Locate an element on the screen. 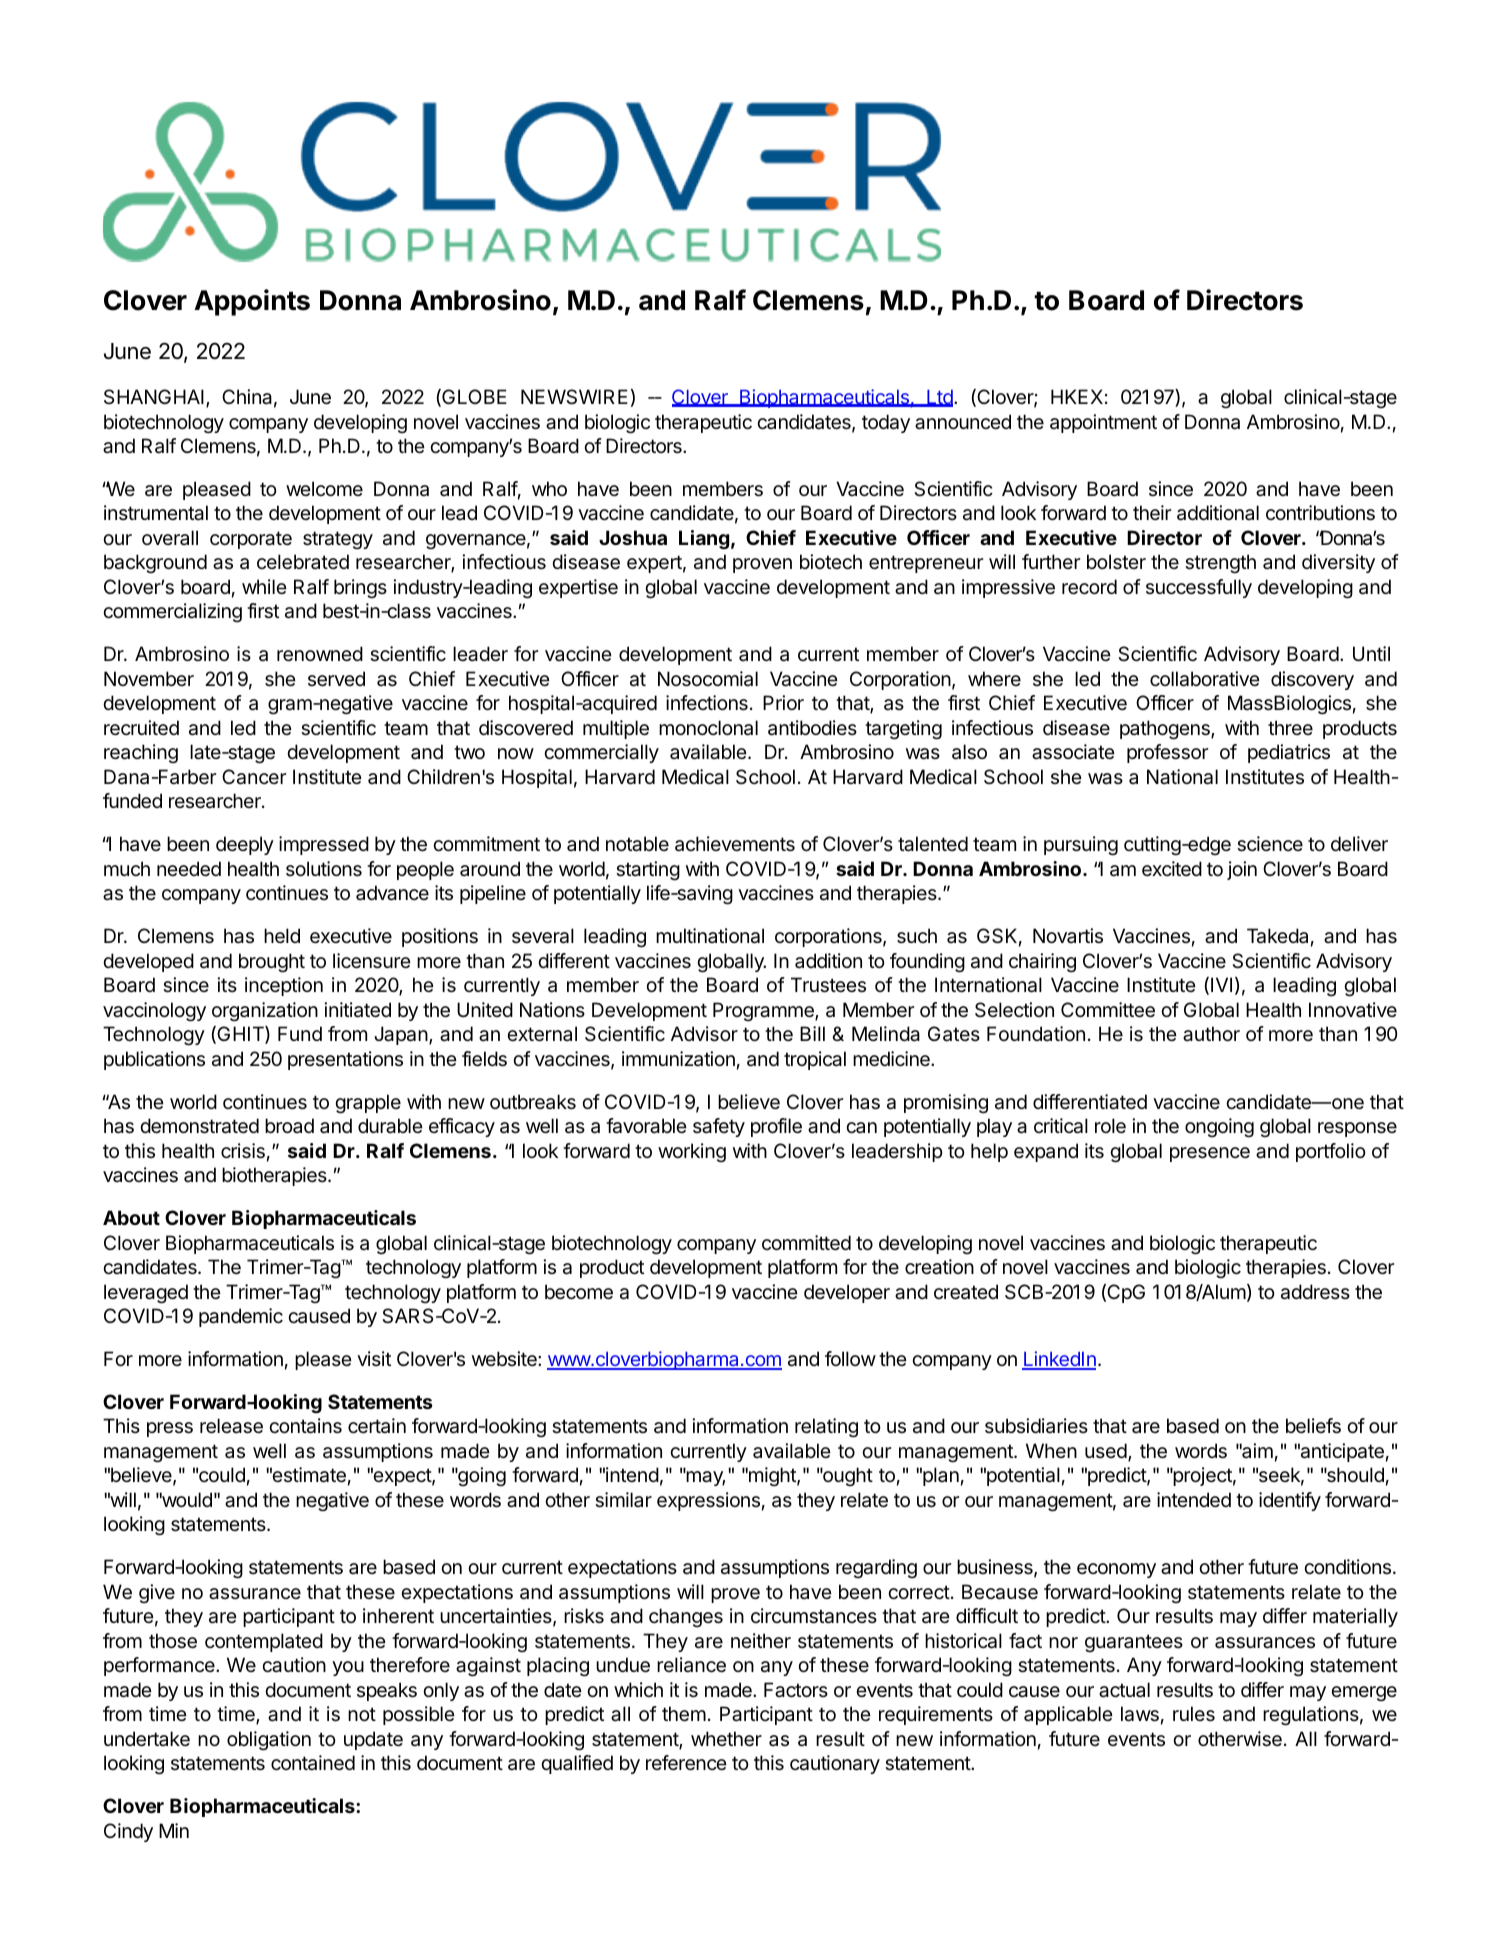 The image size is (1500, 1941). pandemic is located at coordinates (241, 1317).
